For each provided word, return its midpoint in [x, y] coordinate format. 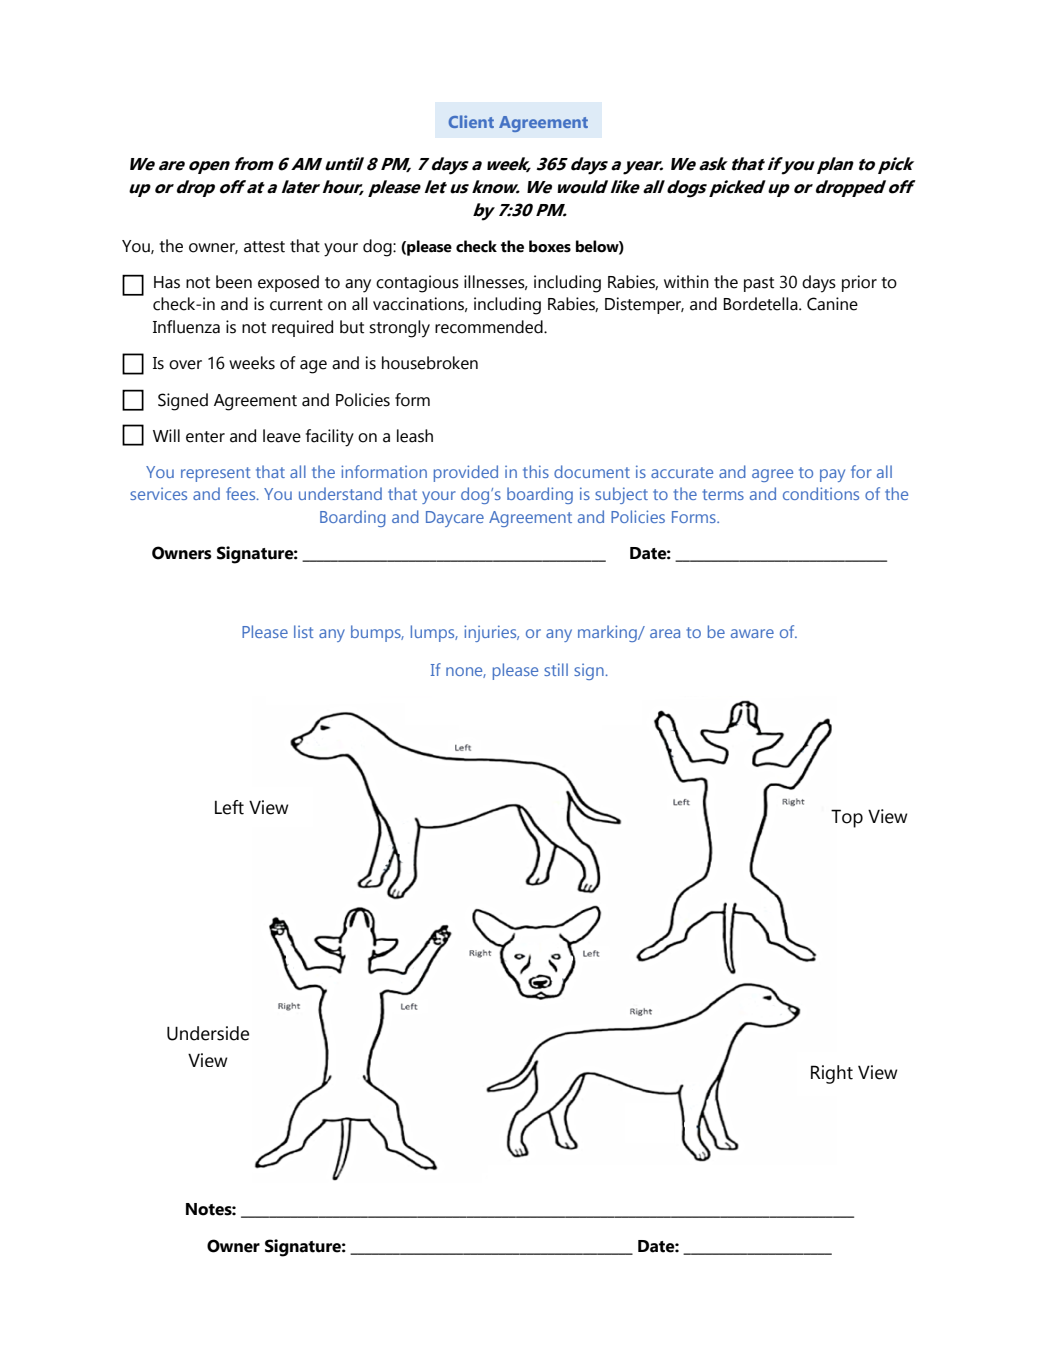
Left [229, 807]
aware [752, 633]
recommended [490, 327]
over [185, 365]
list [304, 631]
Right [832, 1074]
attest [264, 247]
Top [847, 818]
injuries [491, 633]
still [556, 669]
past [759, 284]
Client [471, 121]
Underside [208, 1033]
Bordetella [761, 304]
